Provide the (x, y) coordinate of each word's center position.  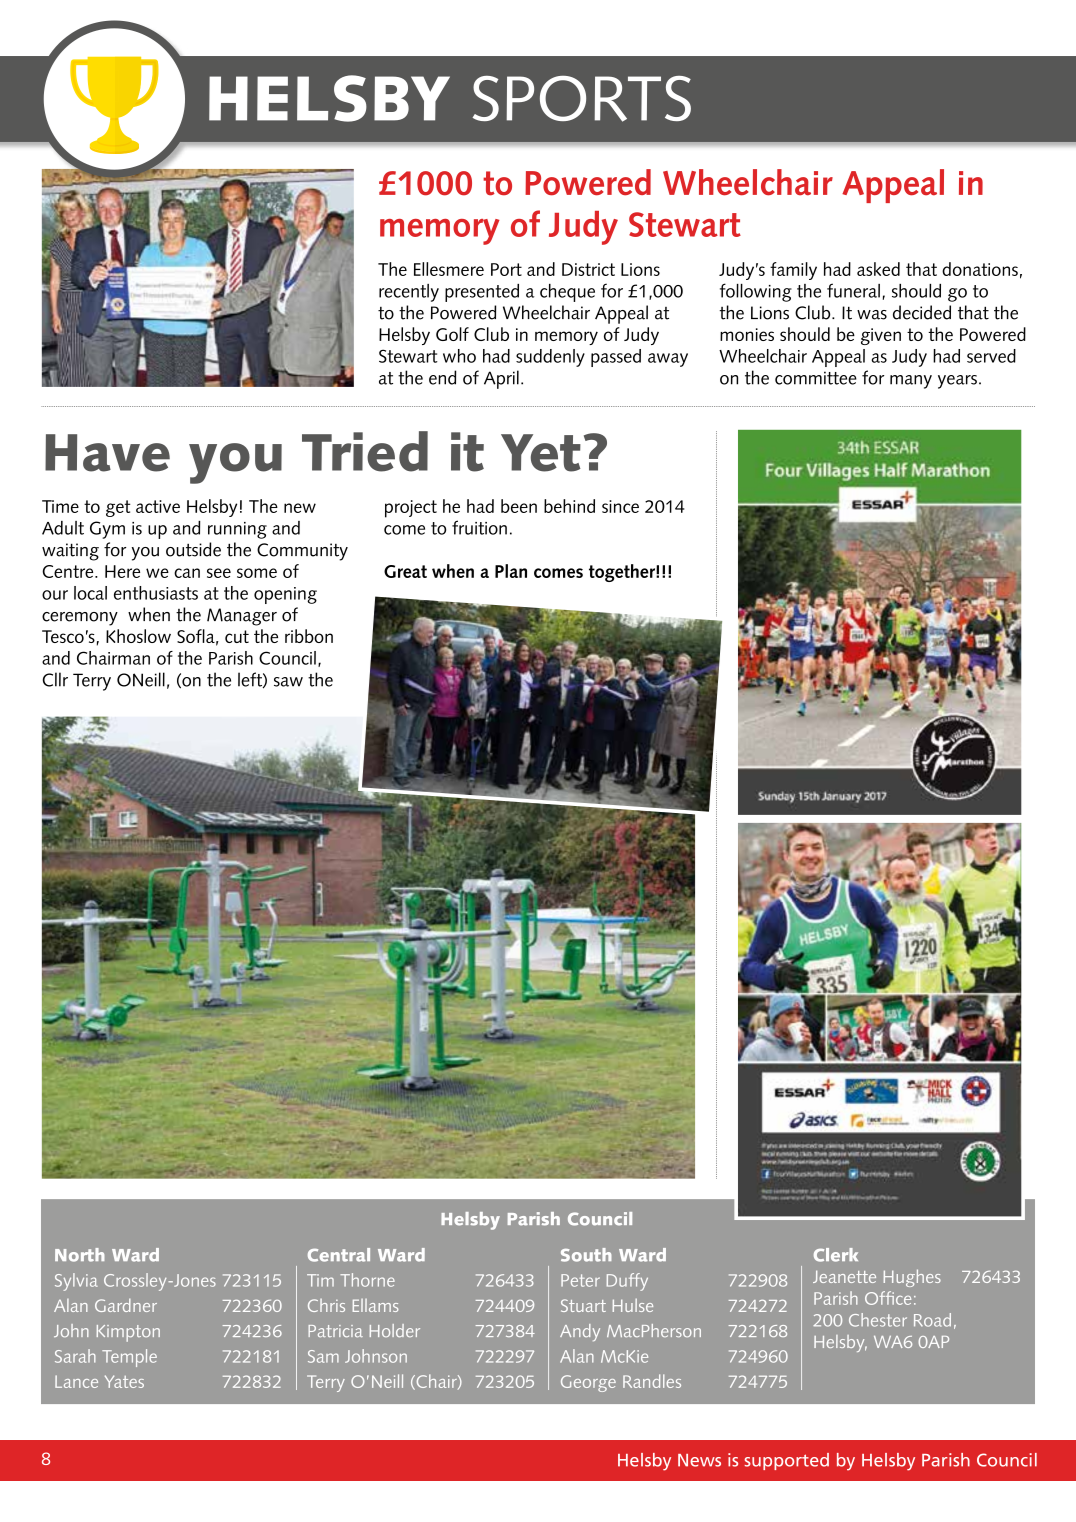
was (872, 315)
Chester (878, 1320)
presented (482, 293)
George (588, 1383)
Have (107, 453)
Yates (124, 1381)
